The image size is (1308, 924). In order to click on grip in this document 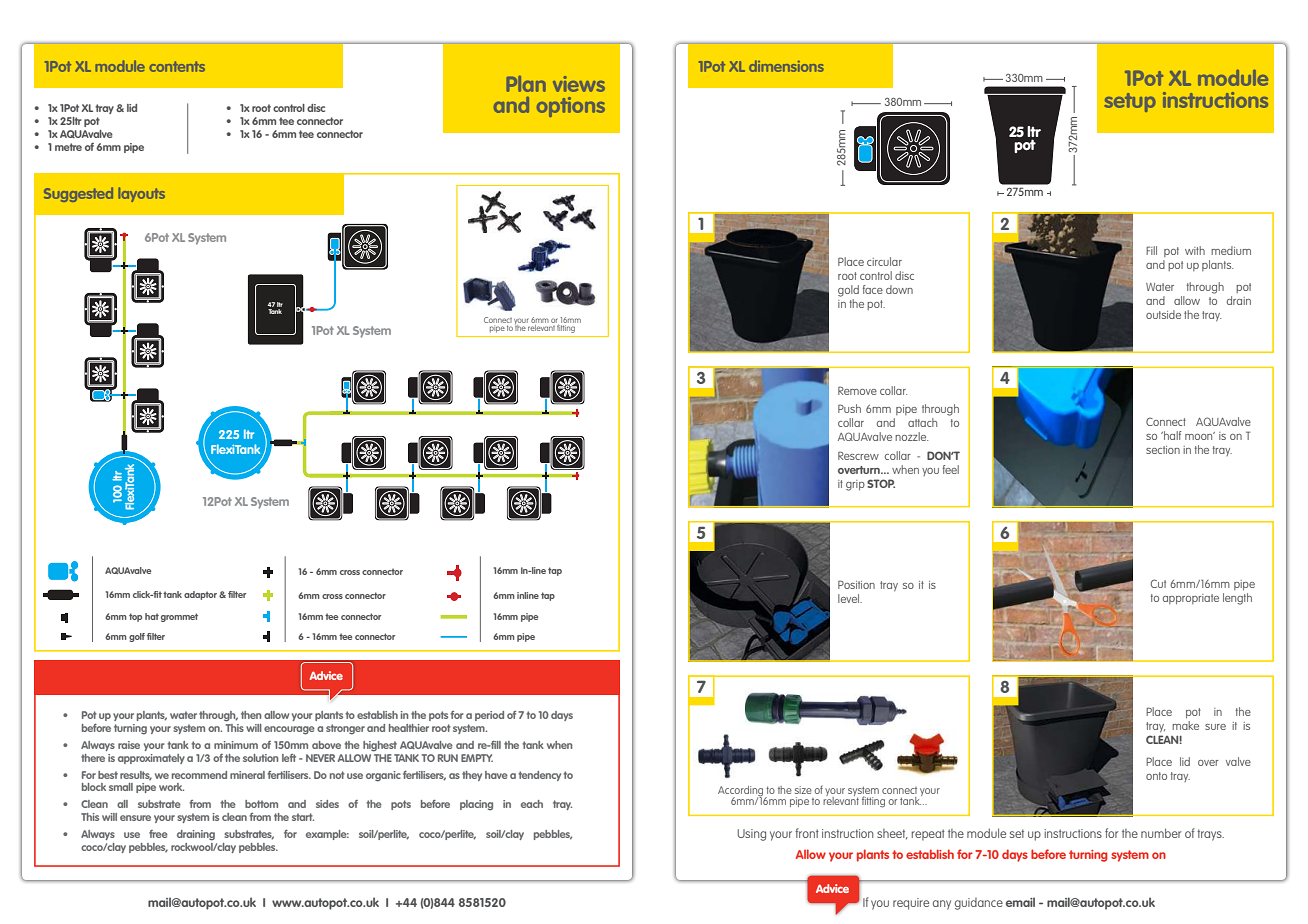, I will do `click(855, 485)`.
